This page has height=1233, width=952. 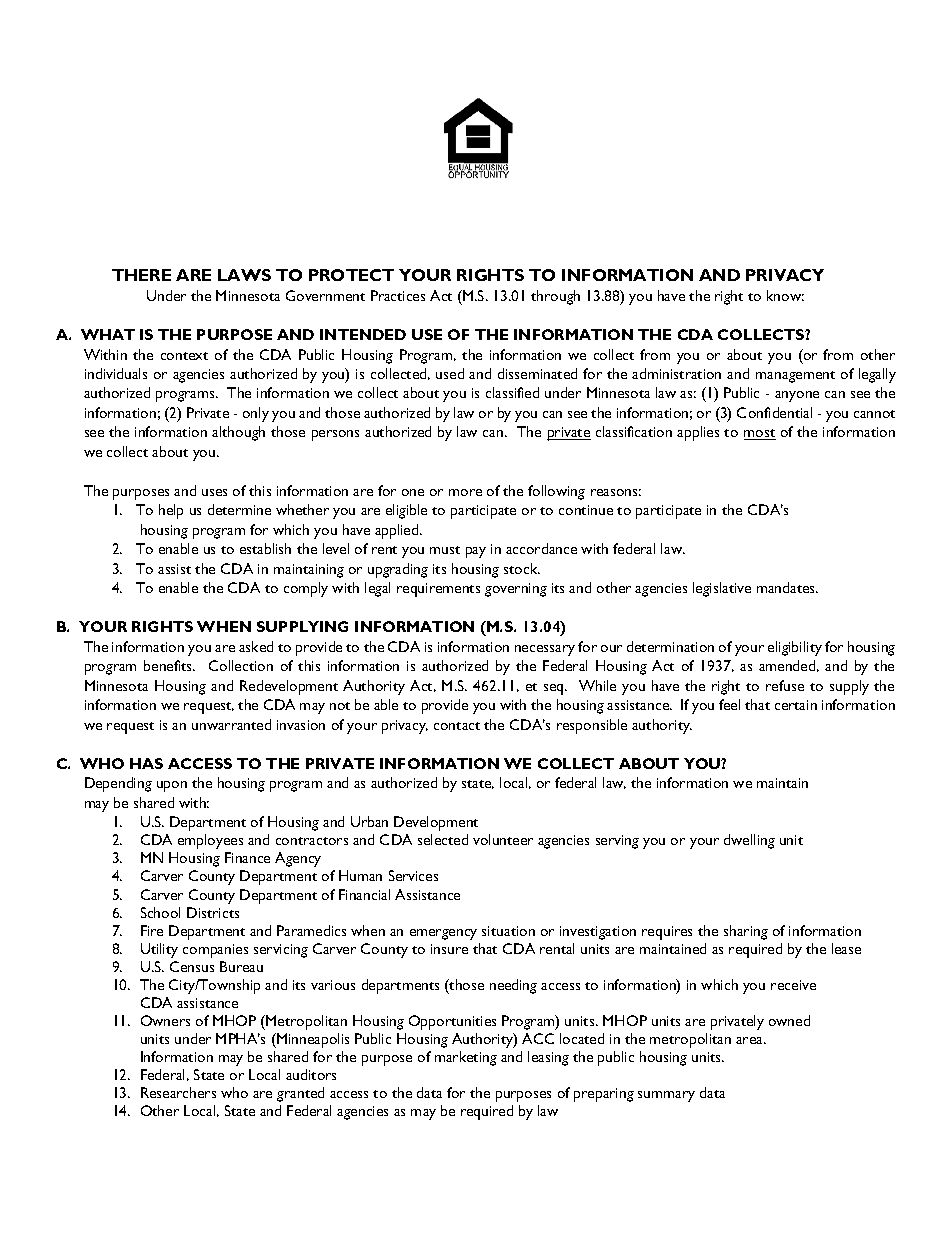 I want to click on know, so click(x=785, y=295).
